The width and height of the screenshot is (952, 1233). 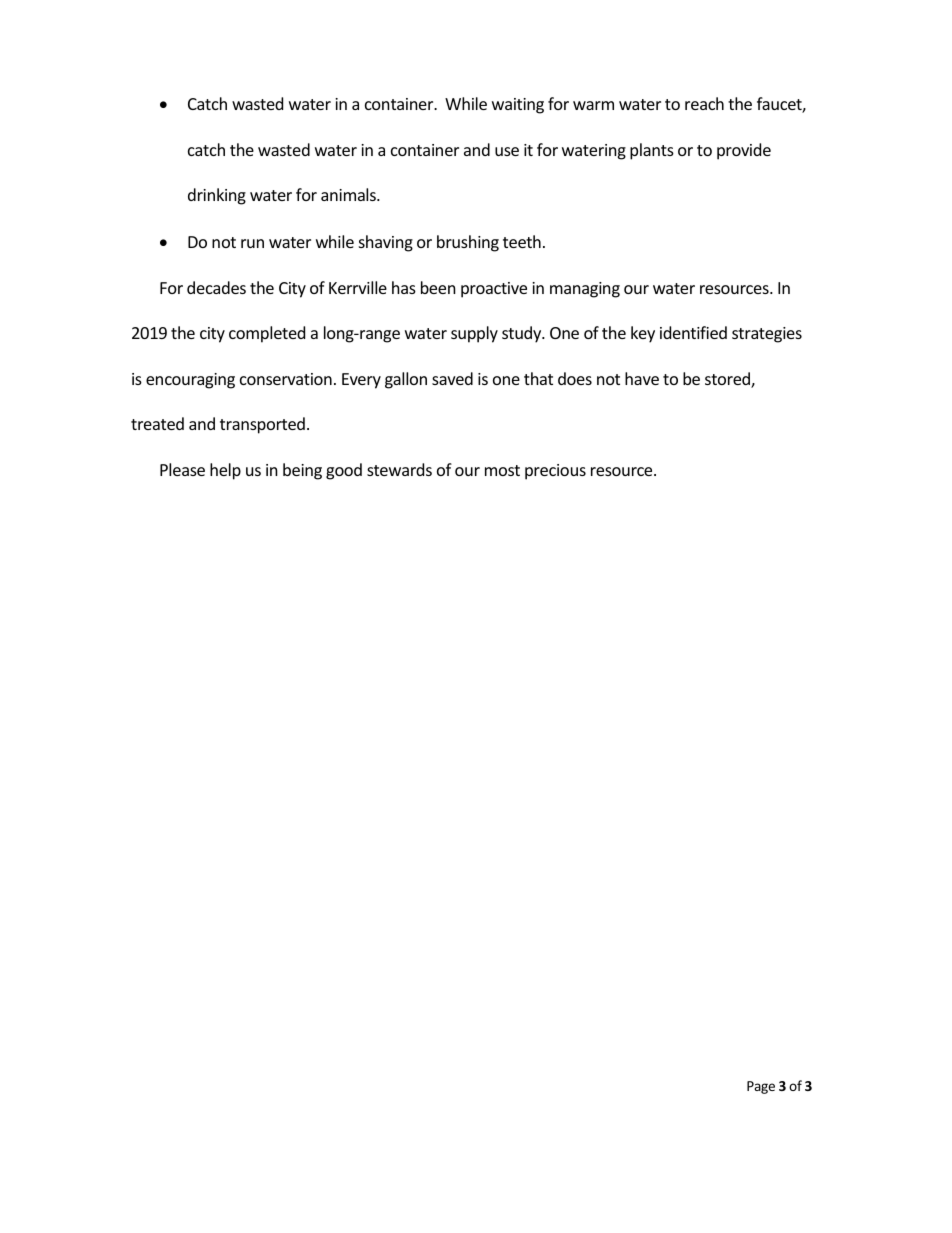 What do you see at coordinates (507, 151) in the screenshot?
I see `use` at bounding box center [507, 151].
